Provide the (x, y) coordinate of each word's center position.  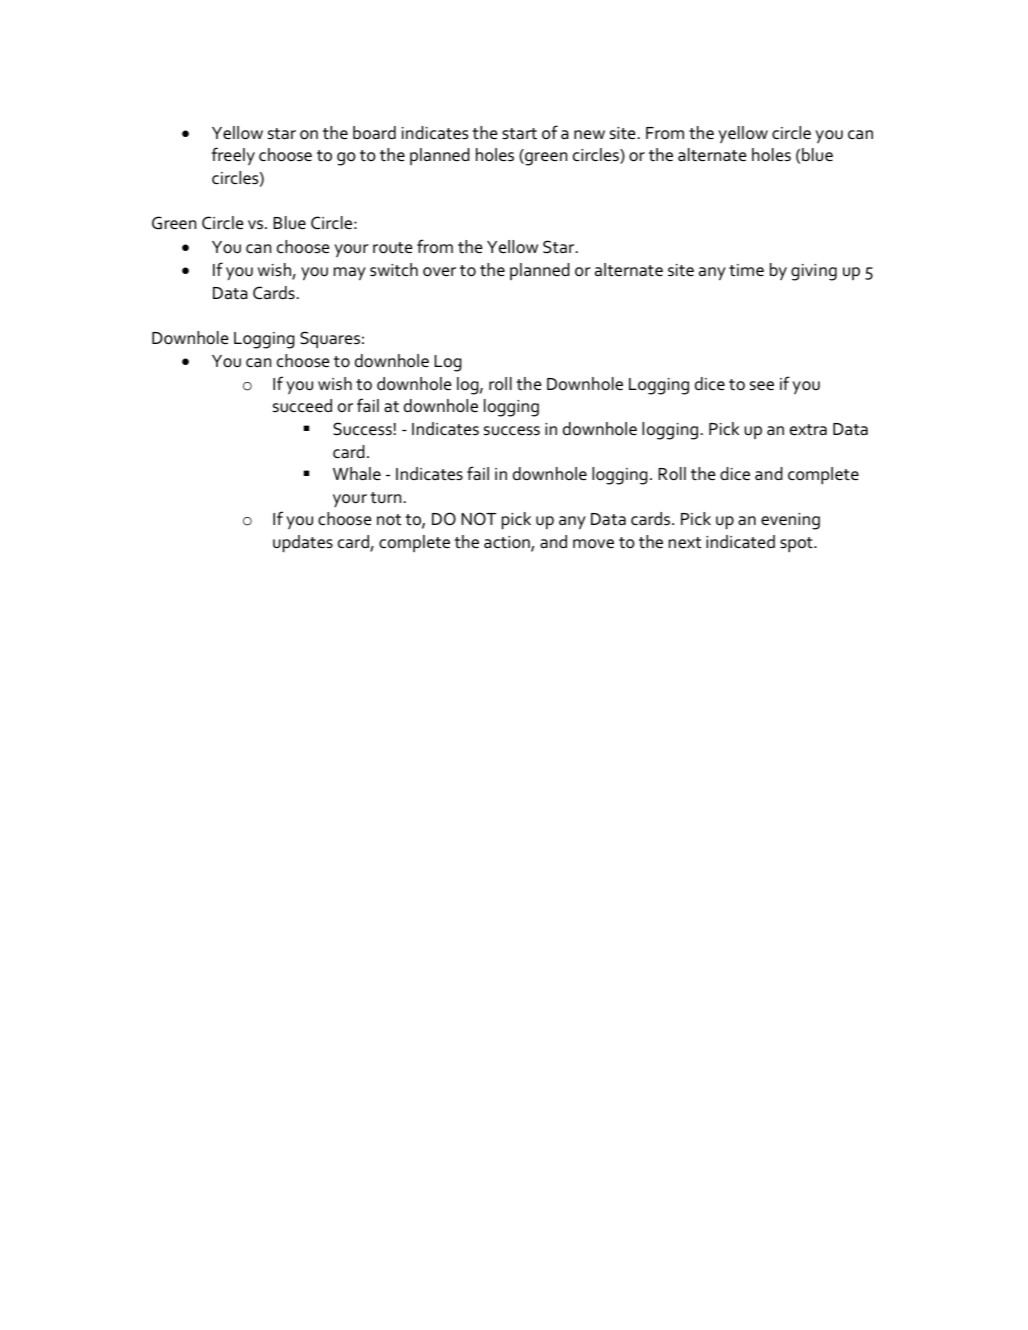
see (762, 385)
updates (303, 544)
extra (808, 430)
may (350, 274)
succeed (302, 406)
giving (814, 272)
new (589, 135)
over (439, 272)
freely (233, 156)
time (746, 270)
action (508, 543)
